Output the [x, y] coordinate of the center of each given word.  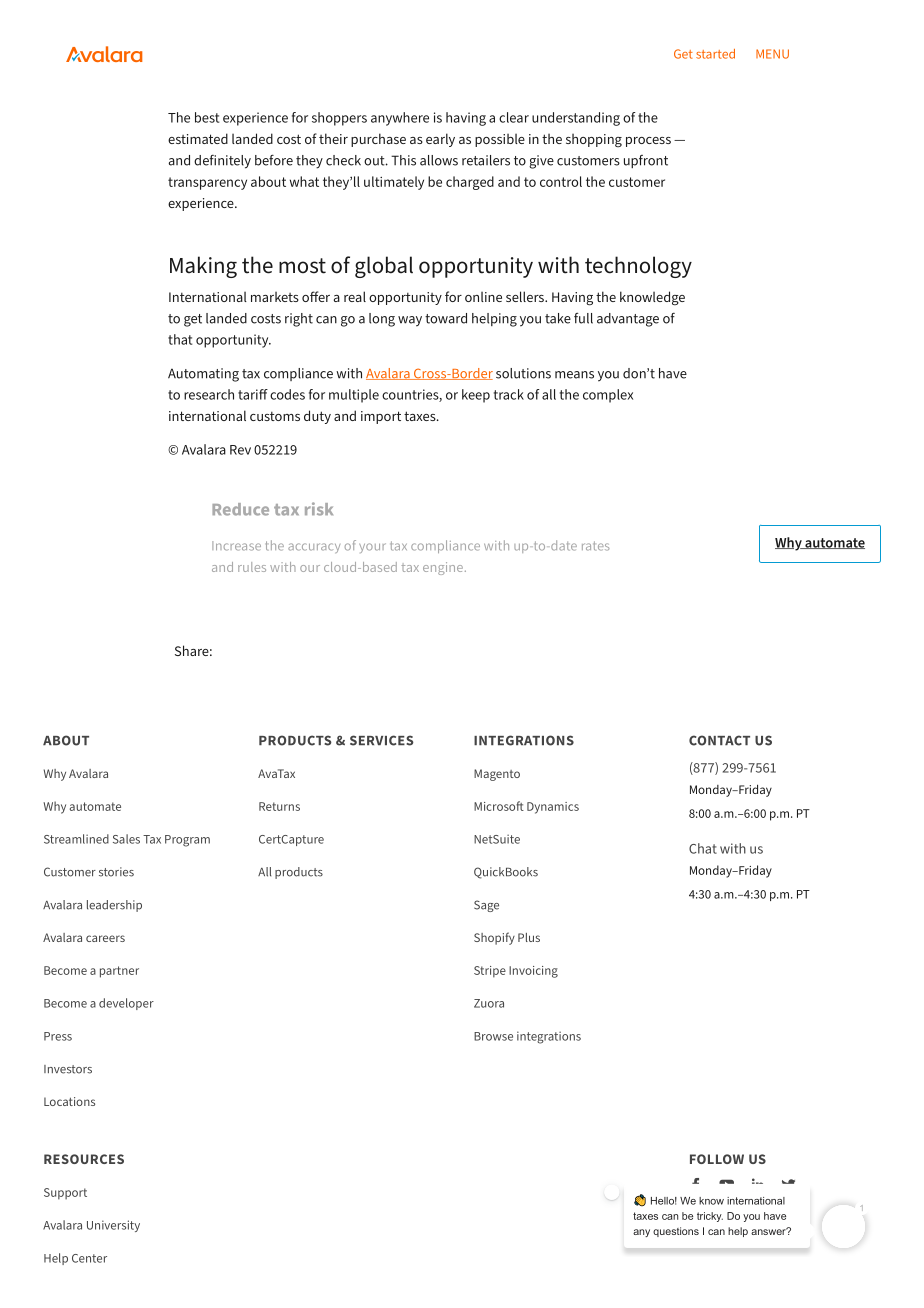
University [113, 1226]
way [410, 321]
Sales [126, 839]
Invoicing [533, 972]
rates [595, 546]
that [180, 339]
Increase [236, 546]
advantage [628, 320]
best [207, 117]
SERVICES [382, 740]
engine [443, 568]
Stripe [490, 972]
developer [126, 1004]
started [715, 54]
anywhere [400, 119]
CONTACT [719, 740]
